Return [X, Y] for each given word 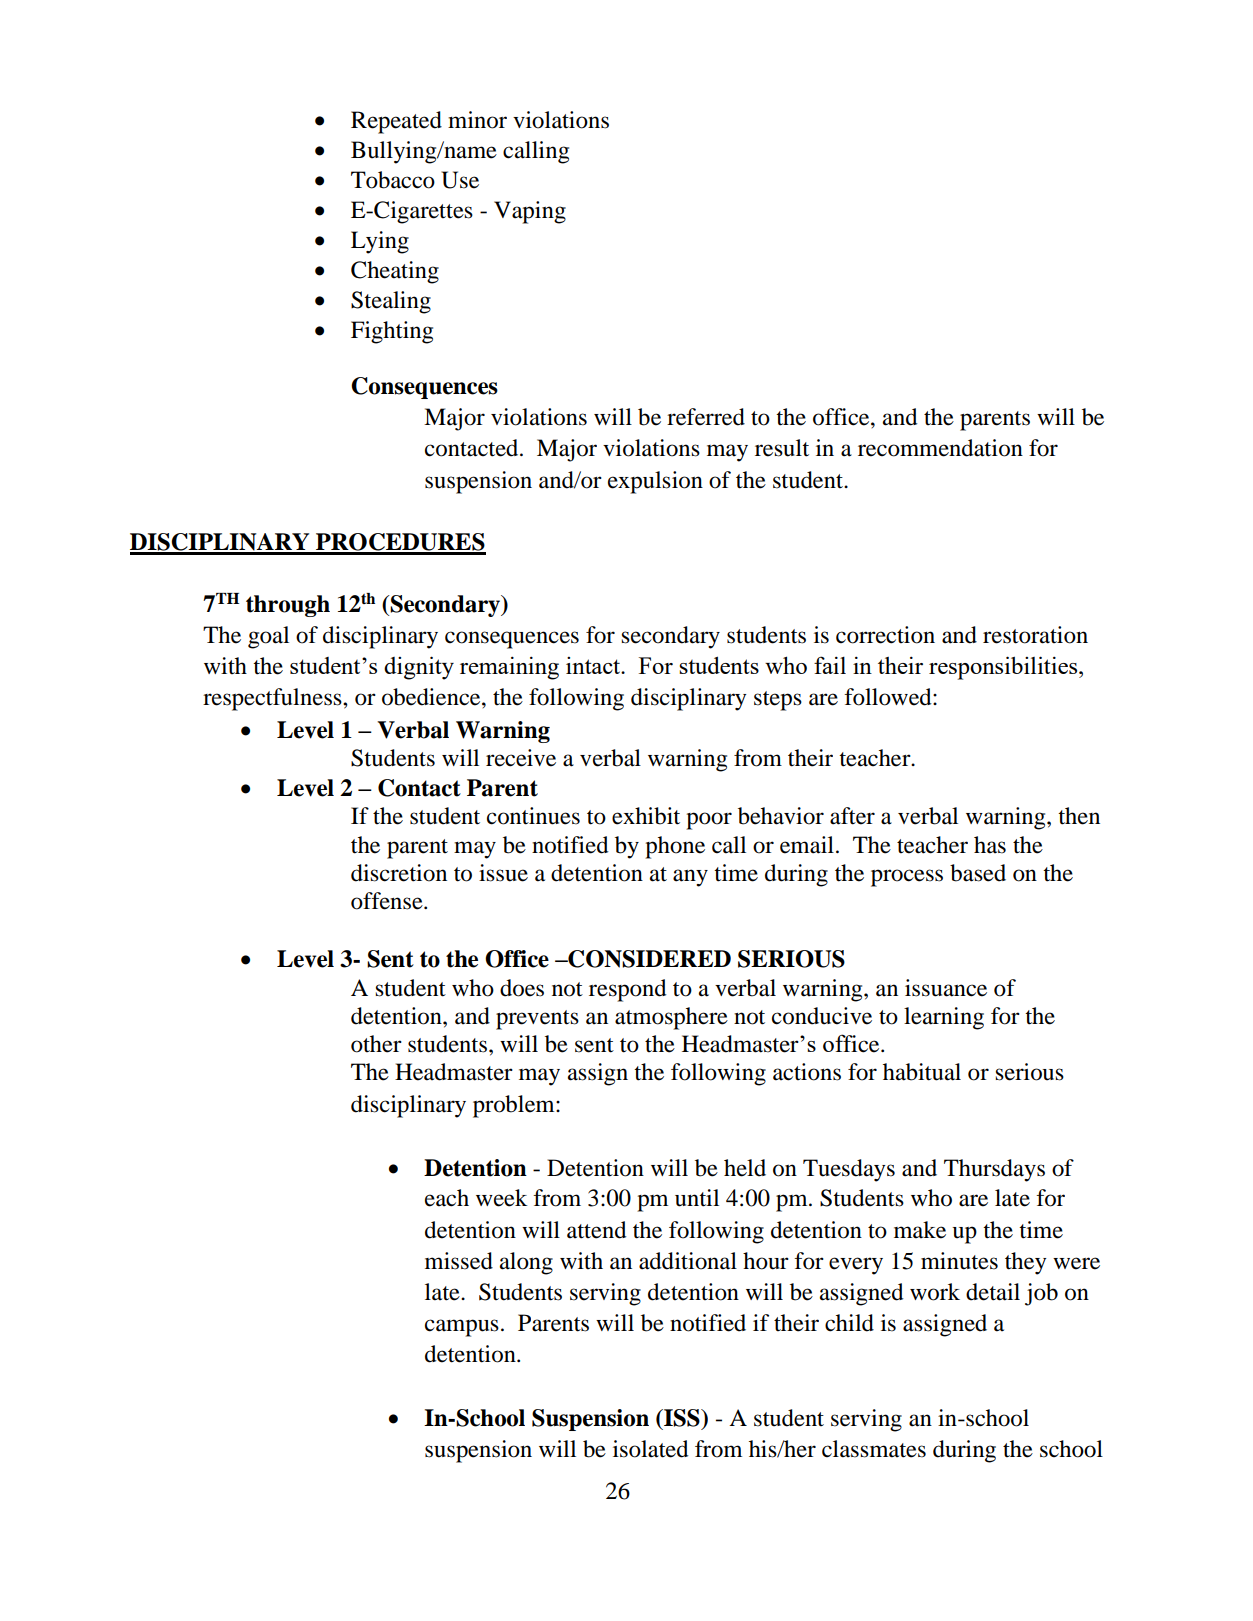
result [782, 448]
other [376, 1044]
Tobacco [393, 180]
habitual [922, 1072]
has [990, 845]
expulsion [655, 482]
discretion [399, 873]
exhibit [646, 816]
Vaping [530, 212]
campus [462, 1328]
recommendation [940, 448]
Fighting [392, 332]
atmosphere [671, 1018]
